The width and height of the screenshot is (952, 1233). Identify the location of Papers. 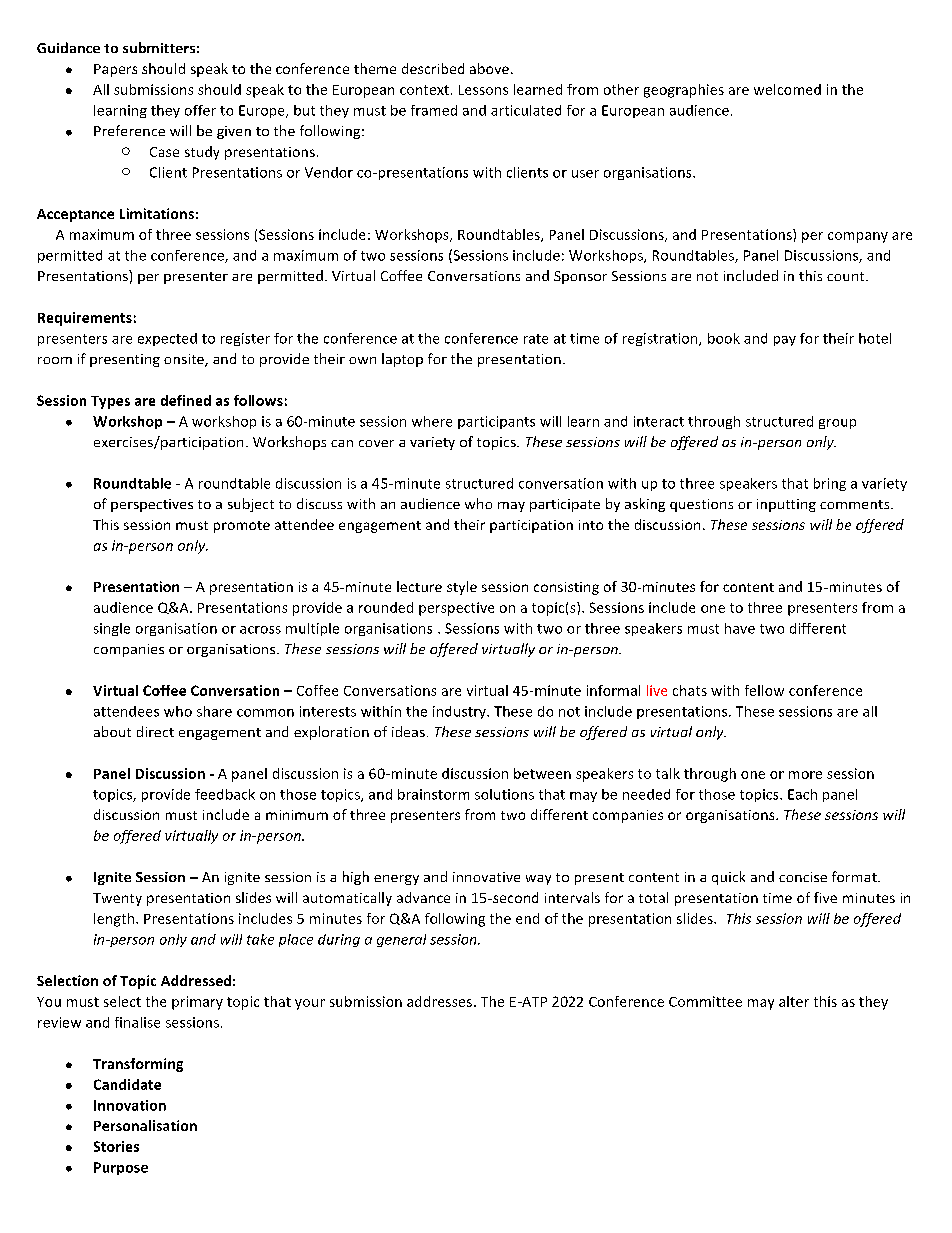
(115, 70).
